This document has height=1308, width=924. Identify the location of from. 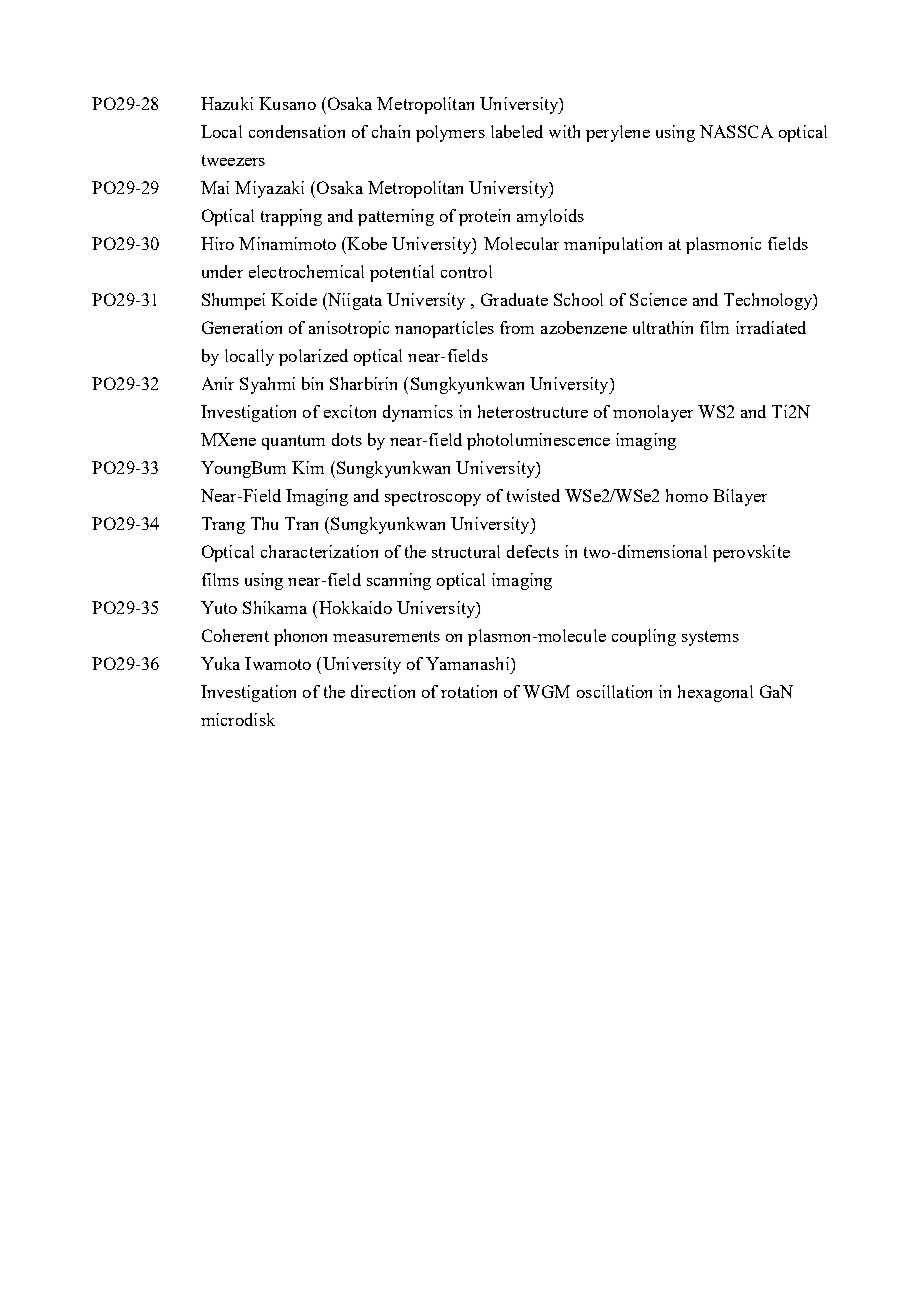
(517, 327).
